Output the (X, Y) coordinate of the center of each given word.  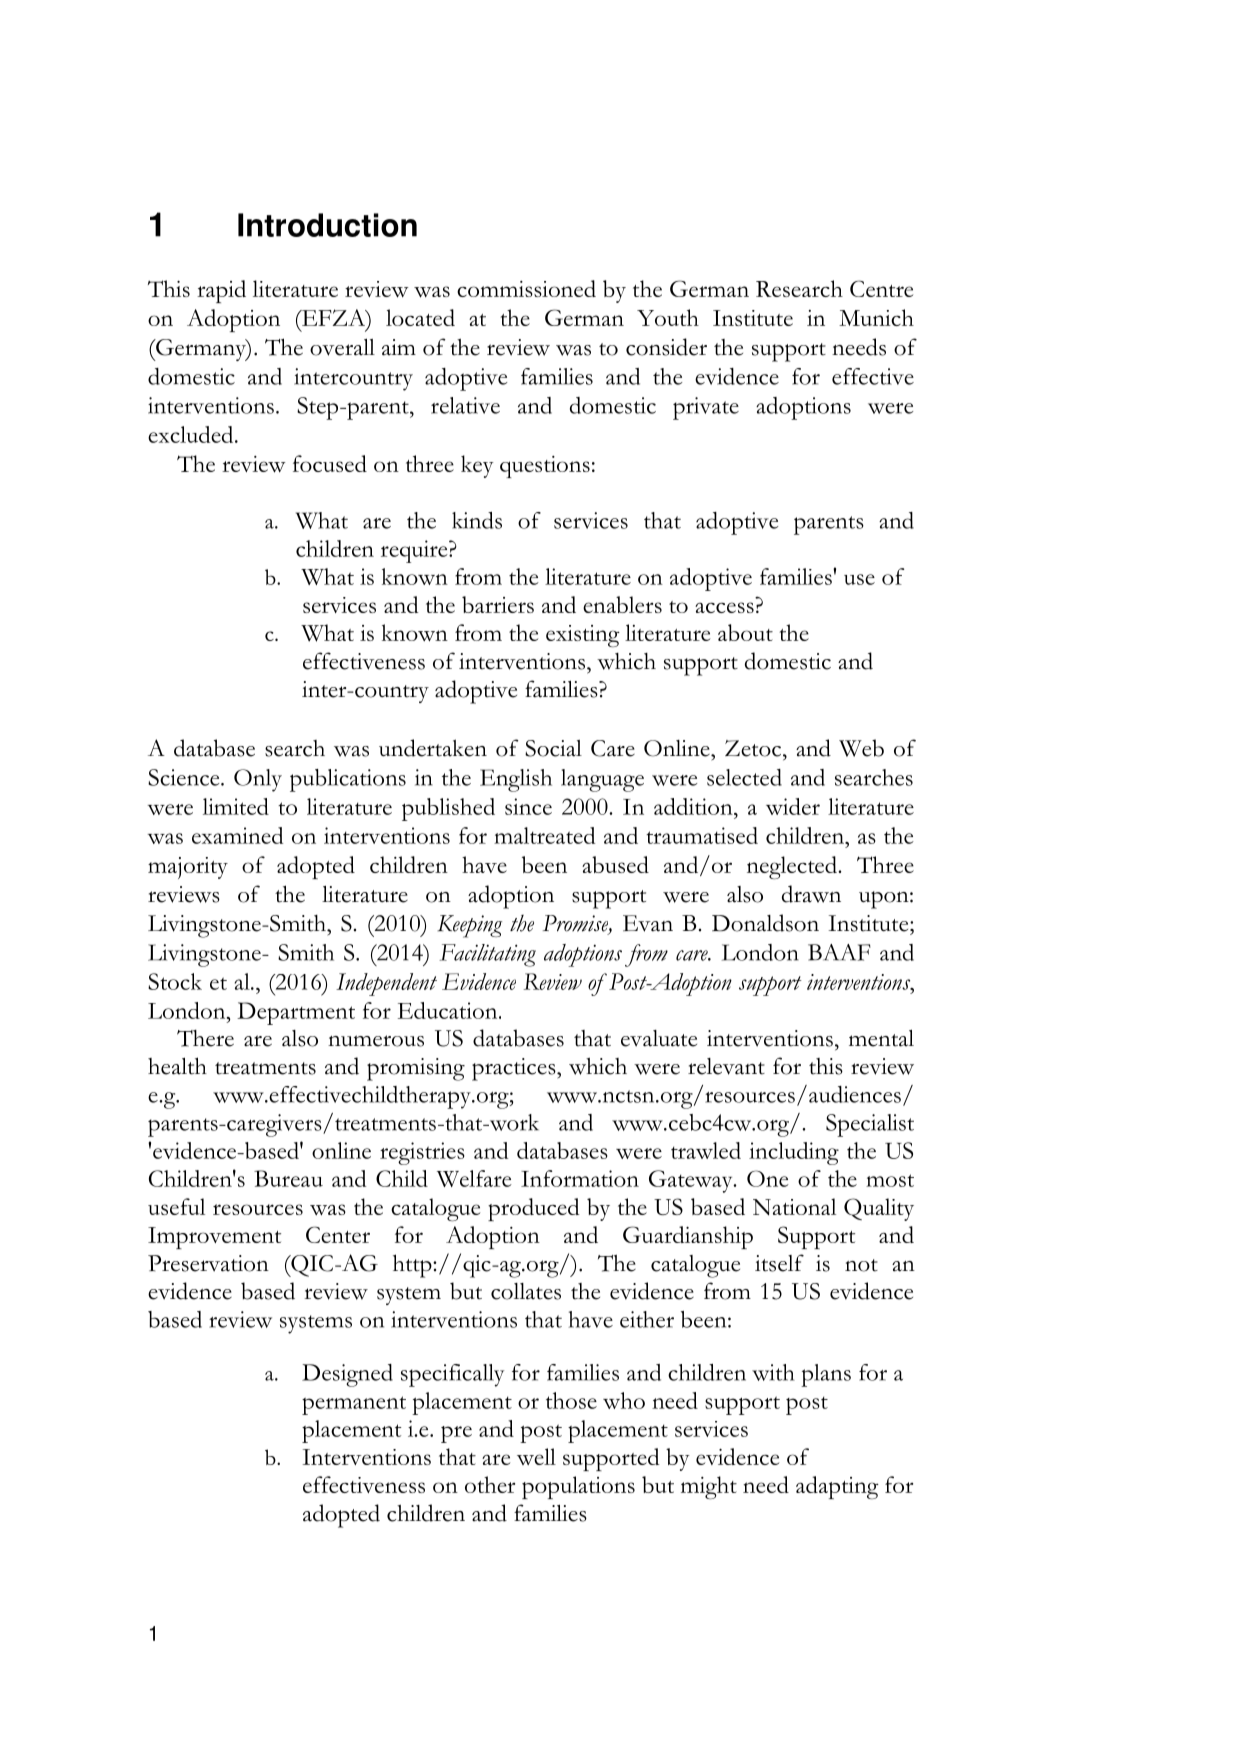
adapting (837, 1487)
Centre (881, 288)
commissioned (526, 288)
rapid (221, 291)
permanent (354, 1405)
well (536, 1456)
